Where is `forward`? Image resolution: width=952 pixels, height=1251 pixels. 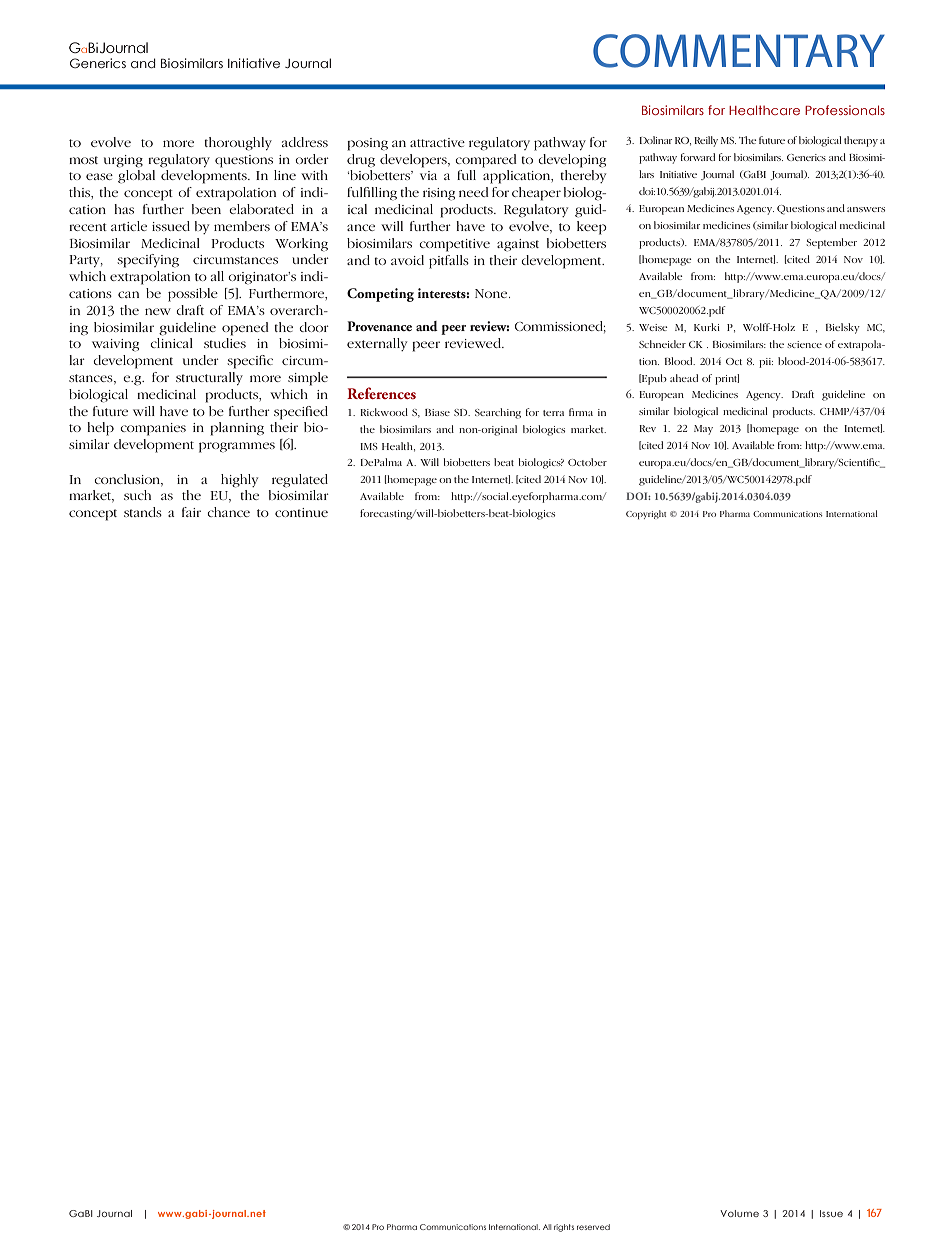 forward is located at coordinates (698, 157).
